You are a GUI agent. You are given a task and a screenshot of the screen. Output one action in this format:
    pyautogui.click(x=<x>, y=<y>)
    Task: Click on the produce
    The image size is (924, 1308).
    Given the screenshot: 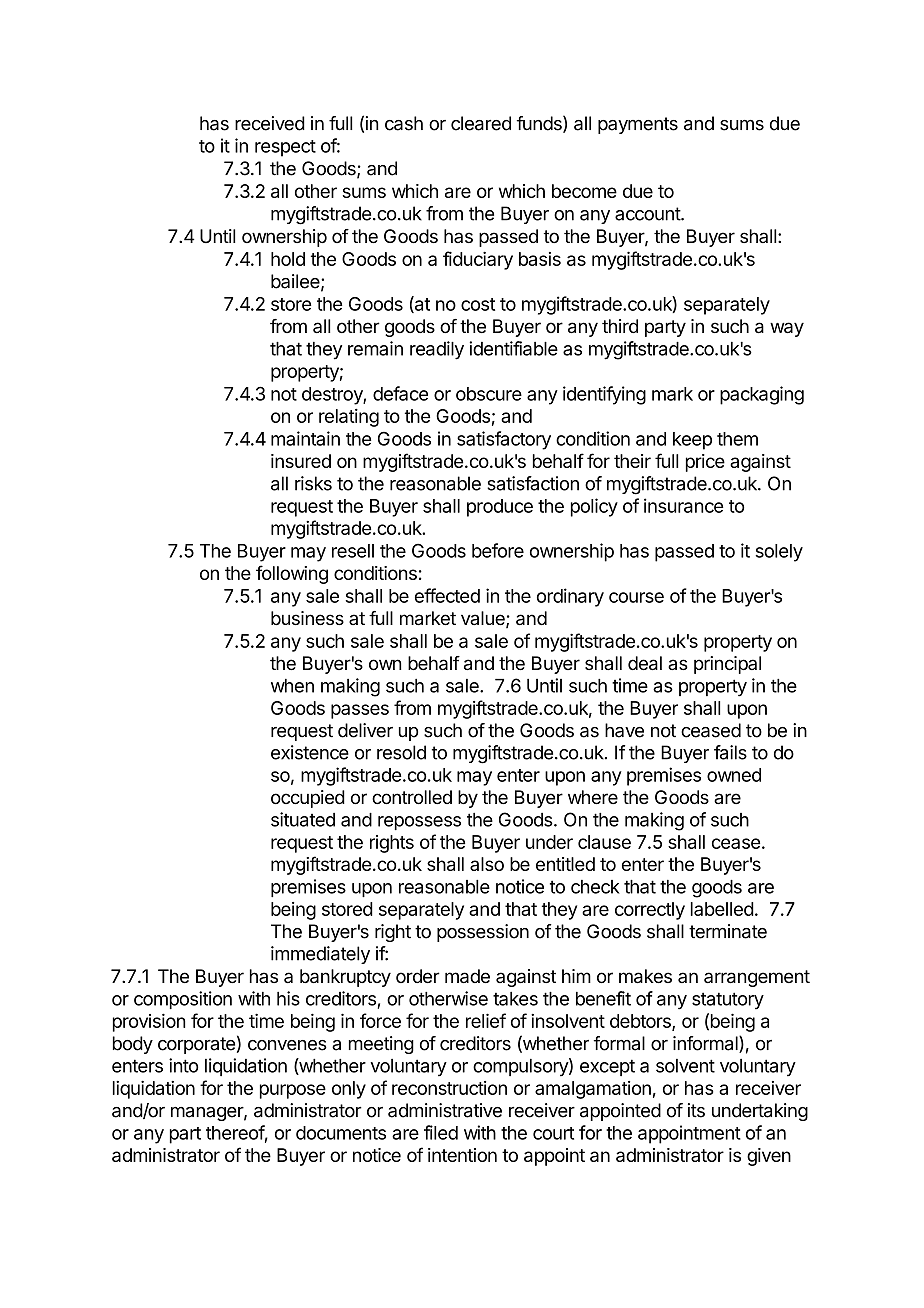 What is the action you would take?
    pyautogui.click(x=500, y=508)
